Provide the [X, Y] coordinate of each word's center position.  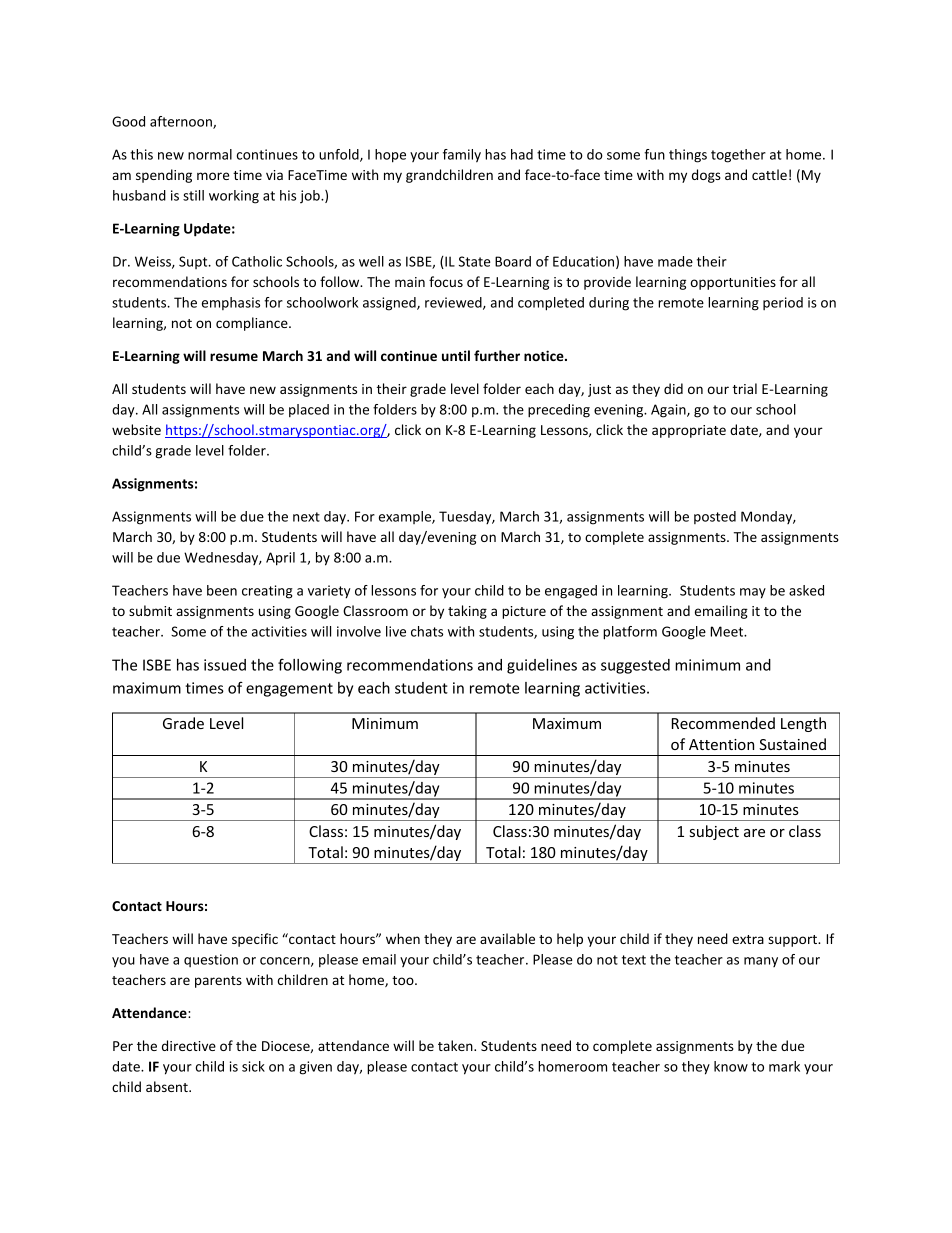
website [136, 429]
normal [210, 154]
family [462, 156]
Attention [721, 744]
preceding [559, 411]
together [738, 156]
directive [189, 1045]
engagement [289, 690]
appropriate [689, 431]
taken [456, 1045]
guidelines [542, 666]
